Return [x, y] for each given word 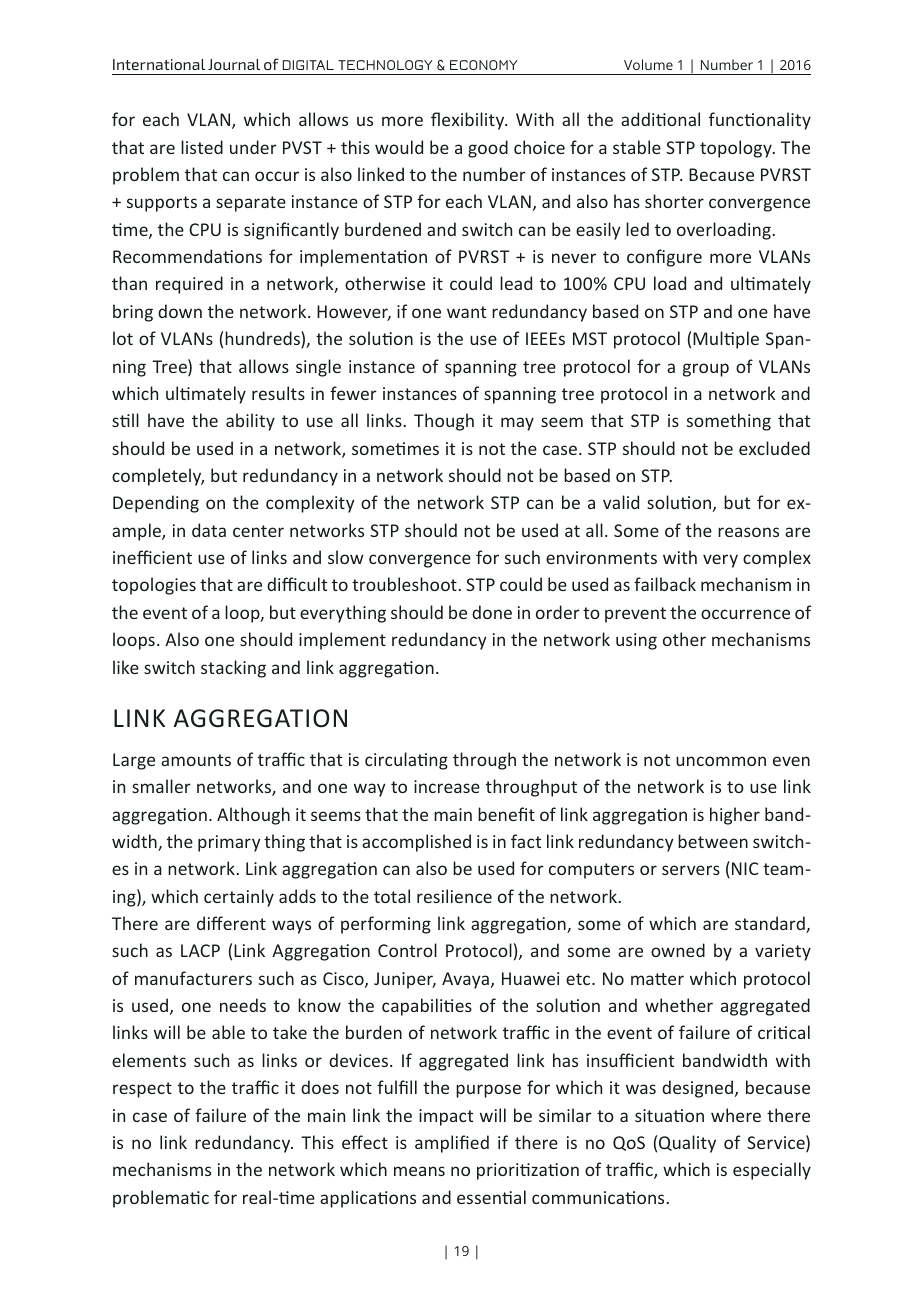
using [636, 641]
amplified [452, 1144]
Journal [234, 64]
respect [142, 1090]
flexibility [469, 121]
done [492, 612]
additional [660, 119]
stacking [233, 669]
